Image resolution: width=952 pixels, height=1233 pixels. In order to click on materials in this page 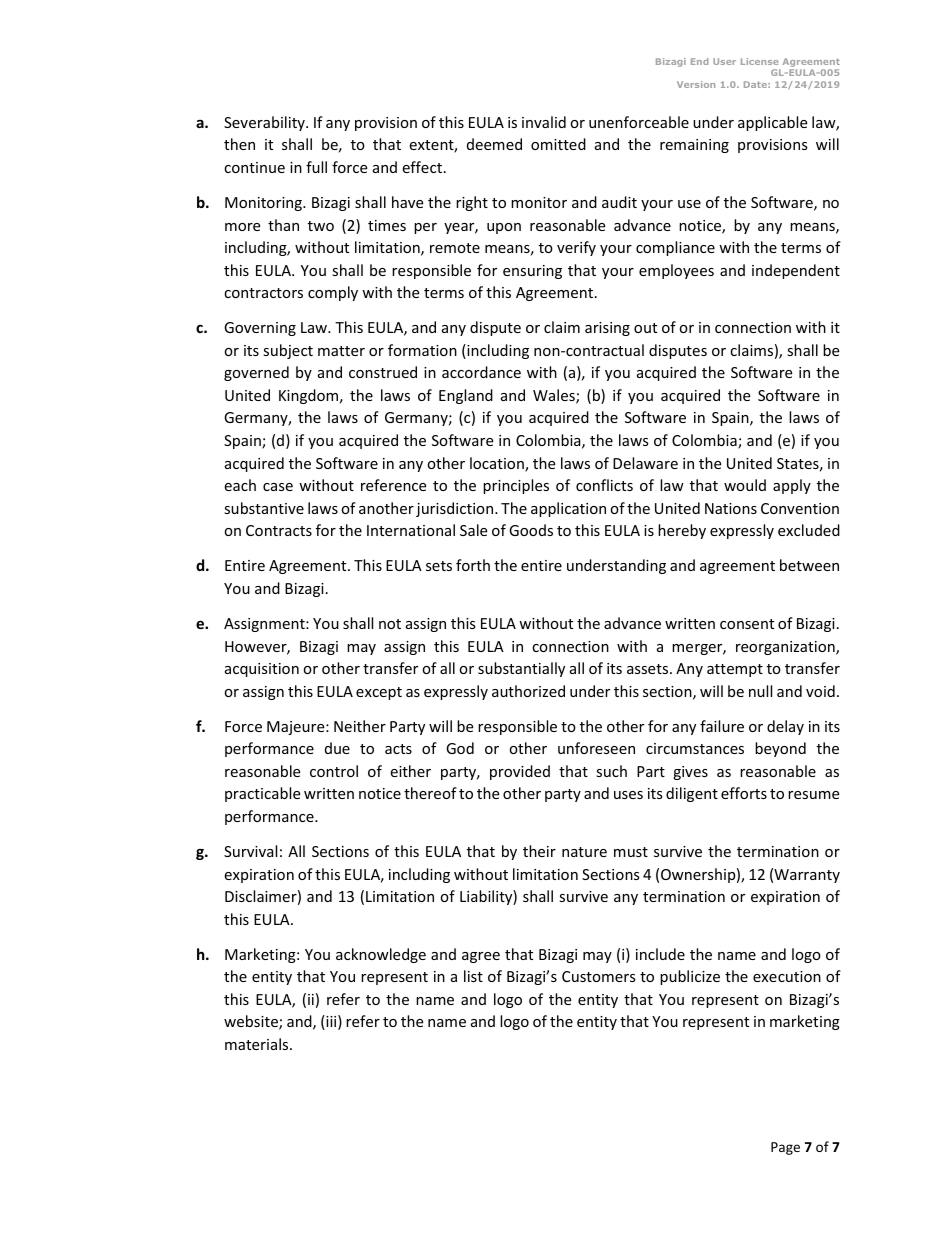, I will do `click(258, 1044)`.
